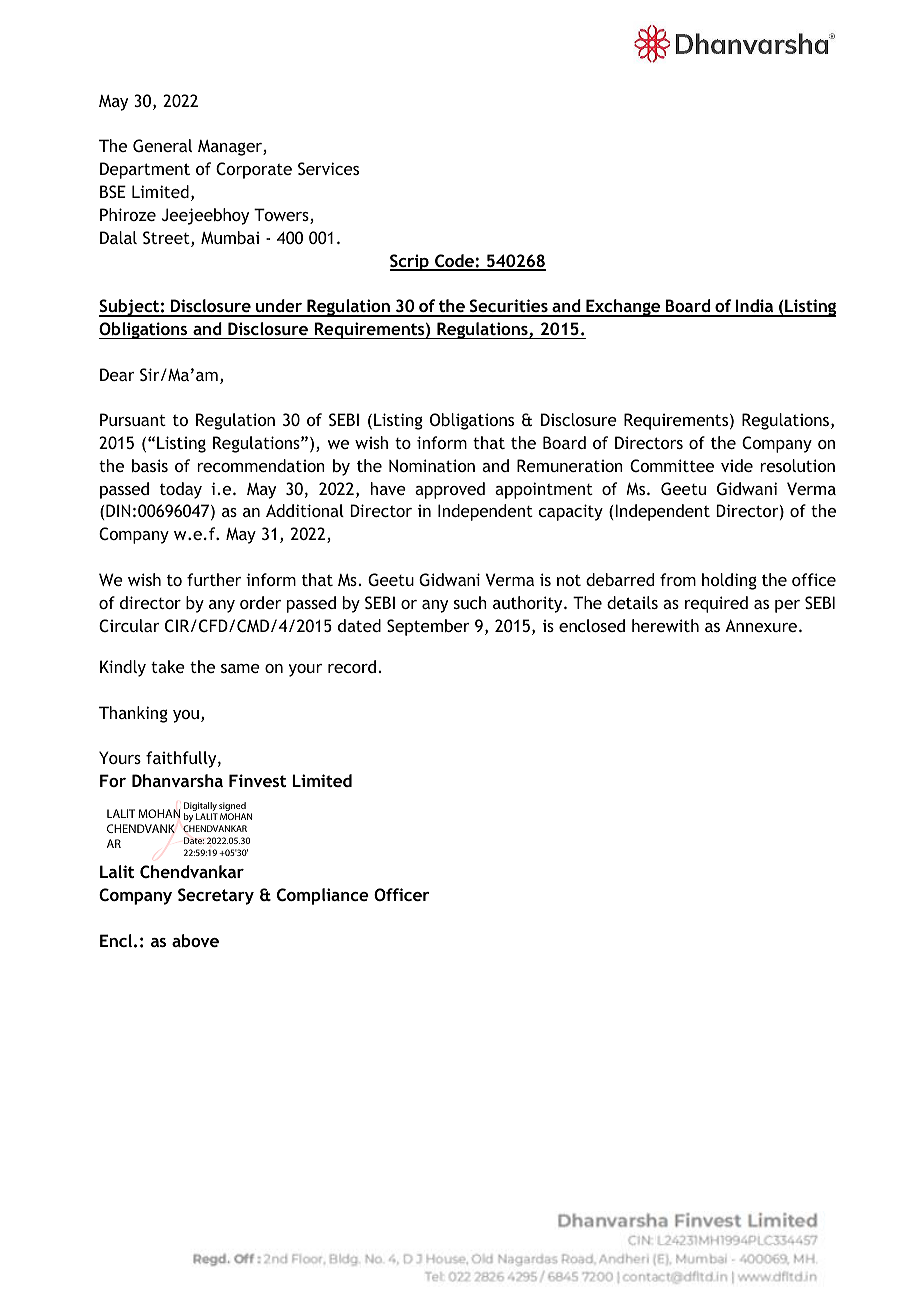  I want to click on approved, so click(450, 490).
